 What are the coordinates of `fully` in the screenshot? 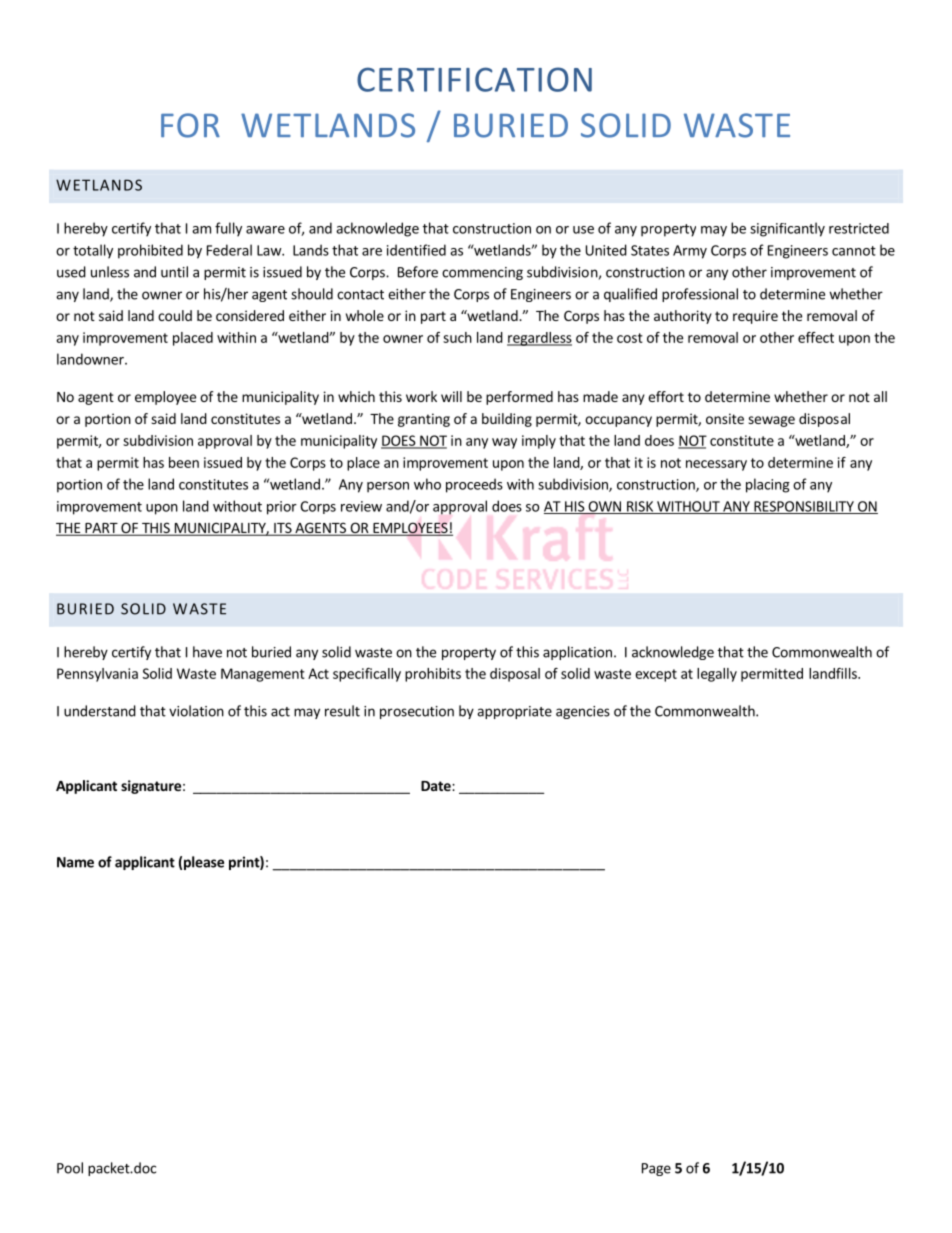 It's located at (228, 229).
